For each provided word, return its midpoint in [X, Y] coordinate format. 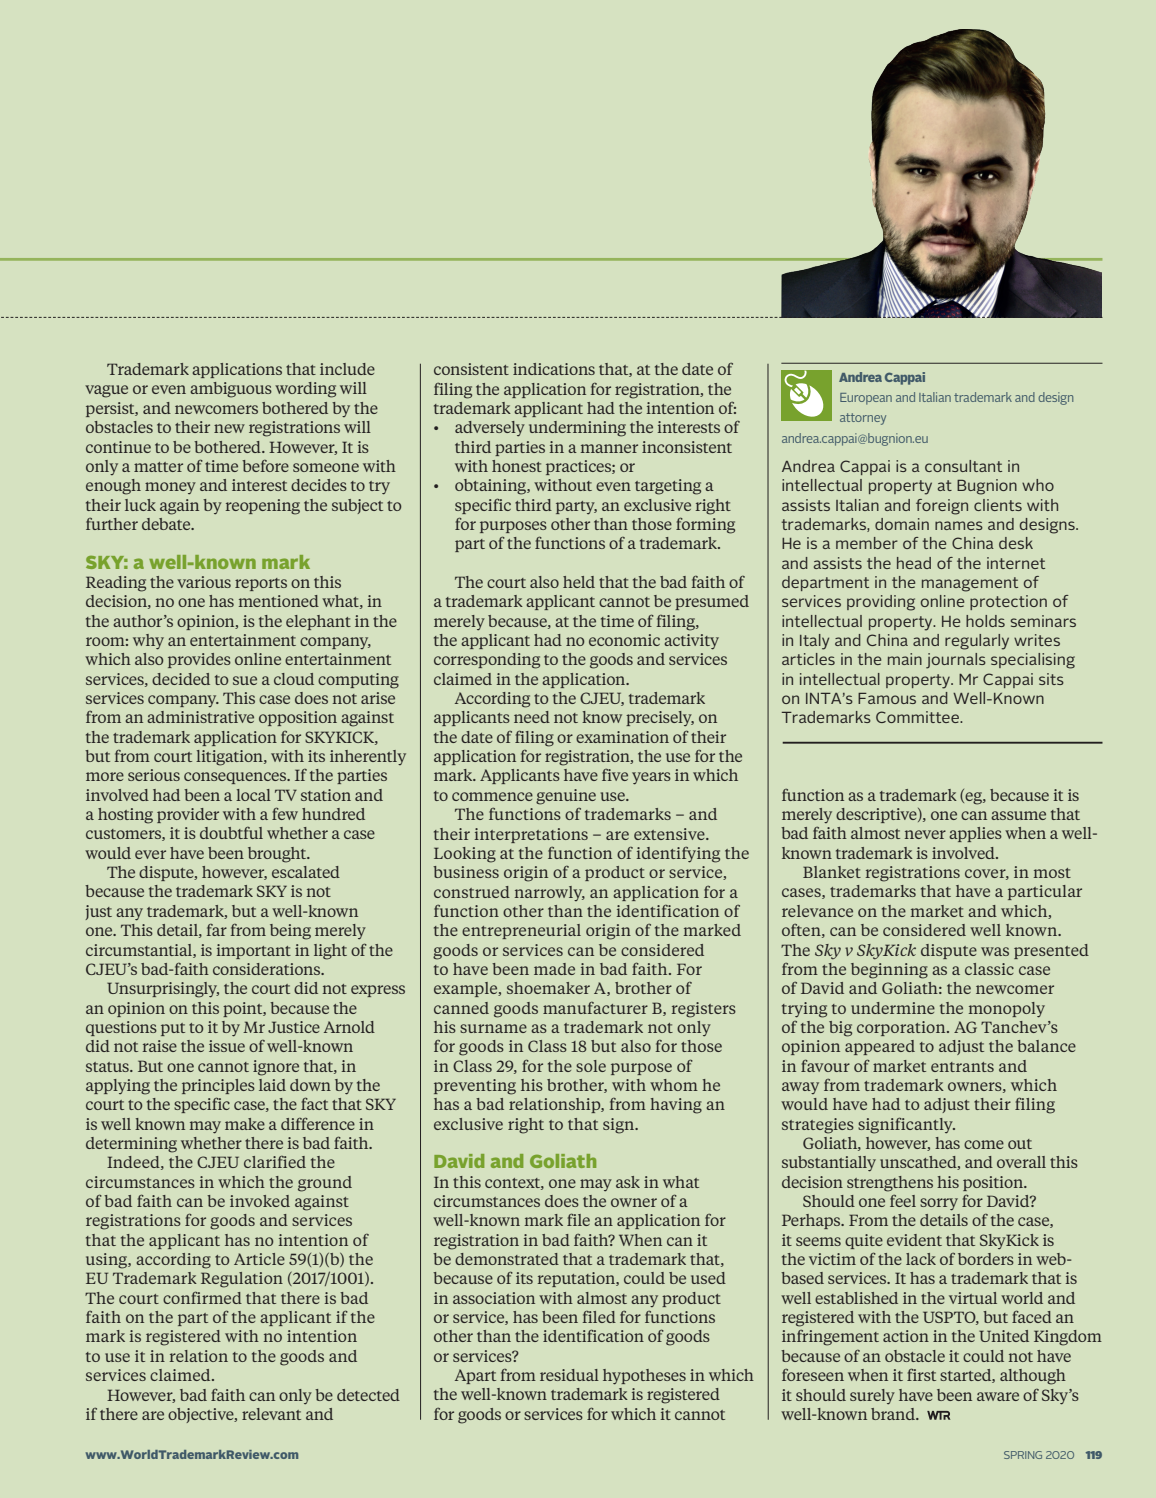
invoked [260, 1201]
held [579, 582]
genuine [566, 797]
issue [227, 1046]
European [866, 399]
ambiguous [231, 390]
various [204, 582]
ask [628, 1182]
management [970, 584]
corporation [902, 1028]
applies [975, 834]
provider [188, 815]
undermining [577, 429]
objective [202, 1415]
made [554, 969]
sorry [939, 1204]
